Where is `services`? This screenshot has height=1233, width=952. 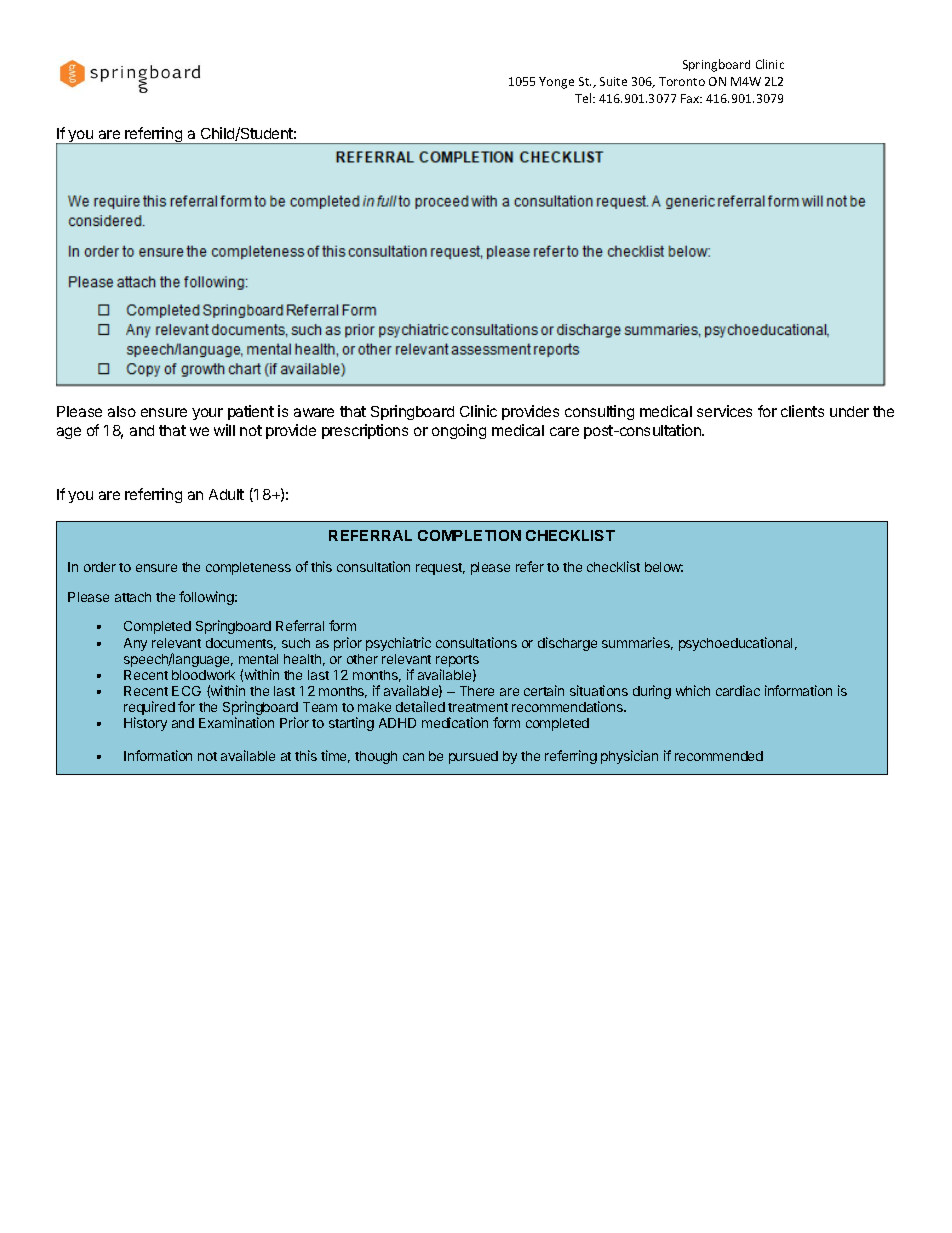
services is located at coordinates (724, 411).
